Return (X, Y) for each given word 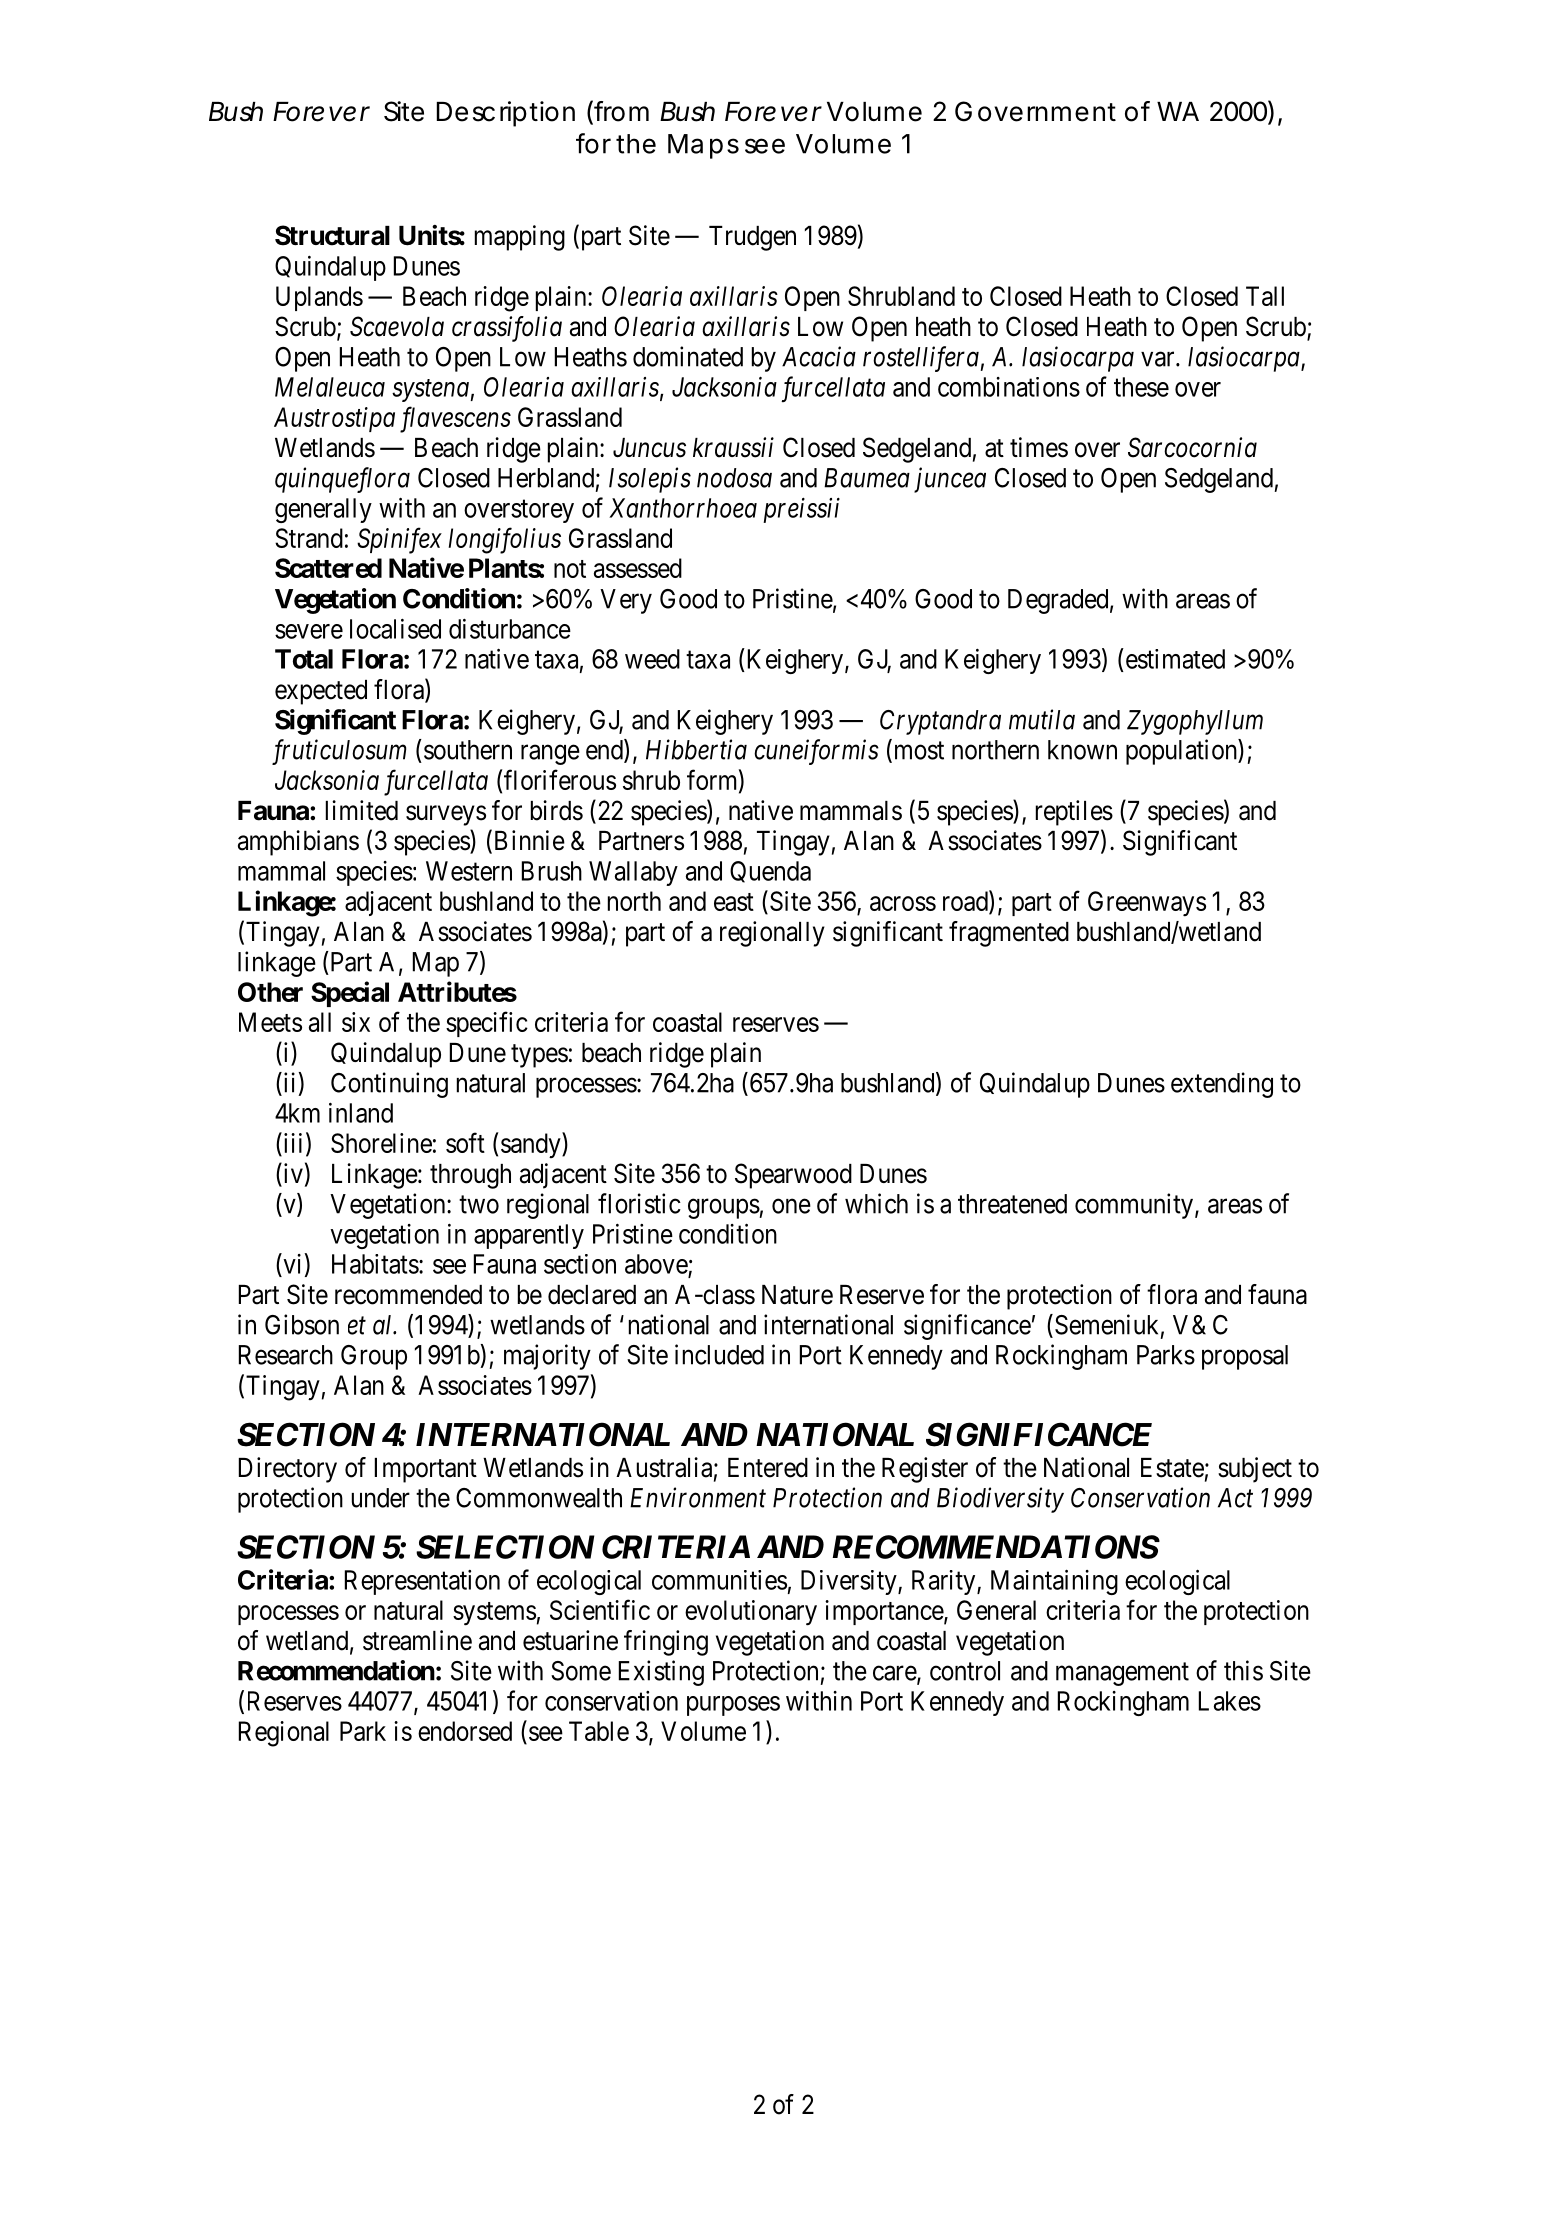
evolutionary (751, 1613)
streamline (417, 1640)
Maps (703, 146)
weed (652, 659)
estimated (1174, 658)
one (791, 1206)
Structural (332, 235)
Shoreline (381, 1143)
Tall (1265, 296)
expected (321, 692)
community (1135, 1206)
